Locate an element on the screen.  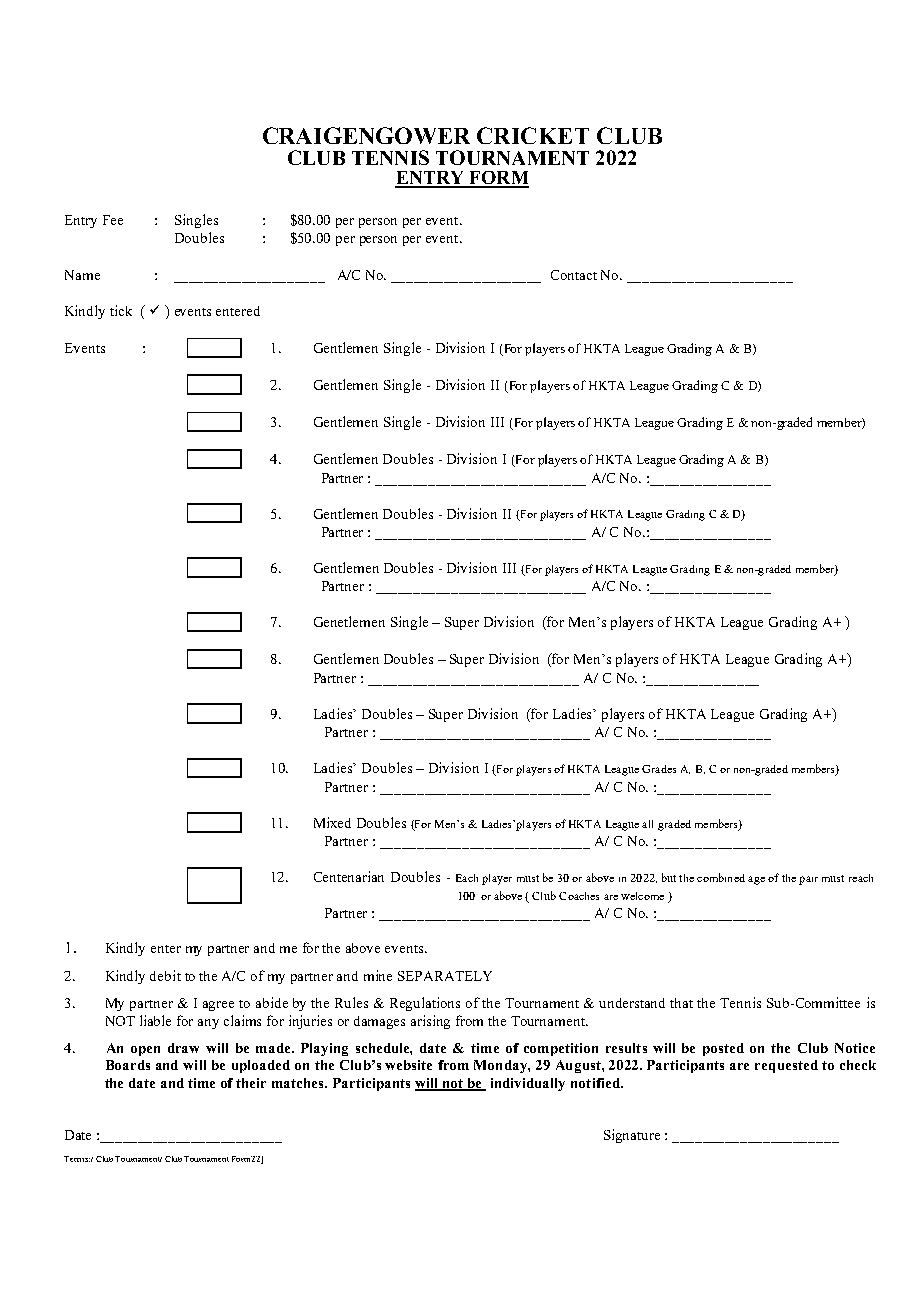
combined is located at coordinates (721, 877).
